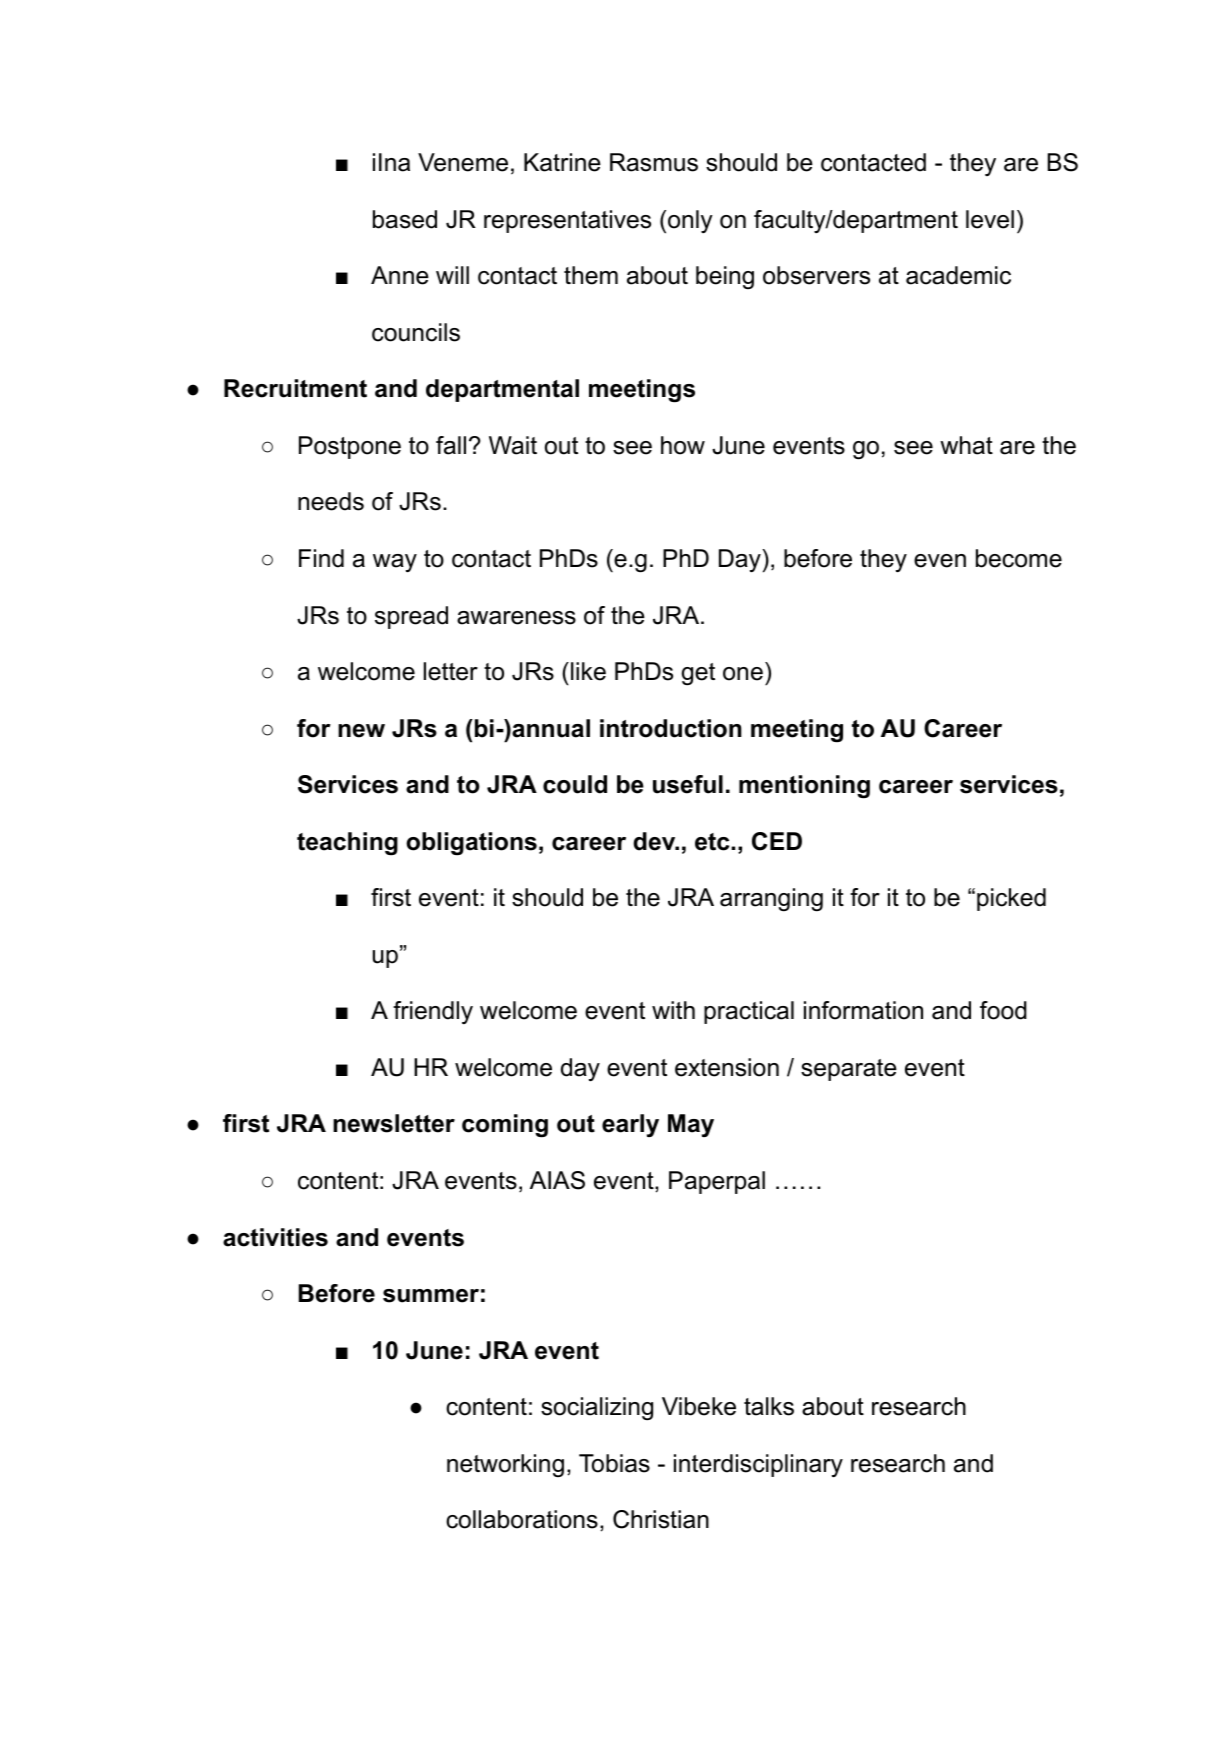 Image resolution: width=1230 pixels, height=1737 pixels. Describe the element at coordinates (405, 219) in the page. I see `based` at that location.
